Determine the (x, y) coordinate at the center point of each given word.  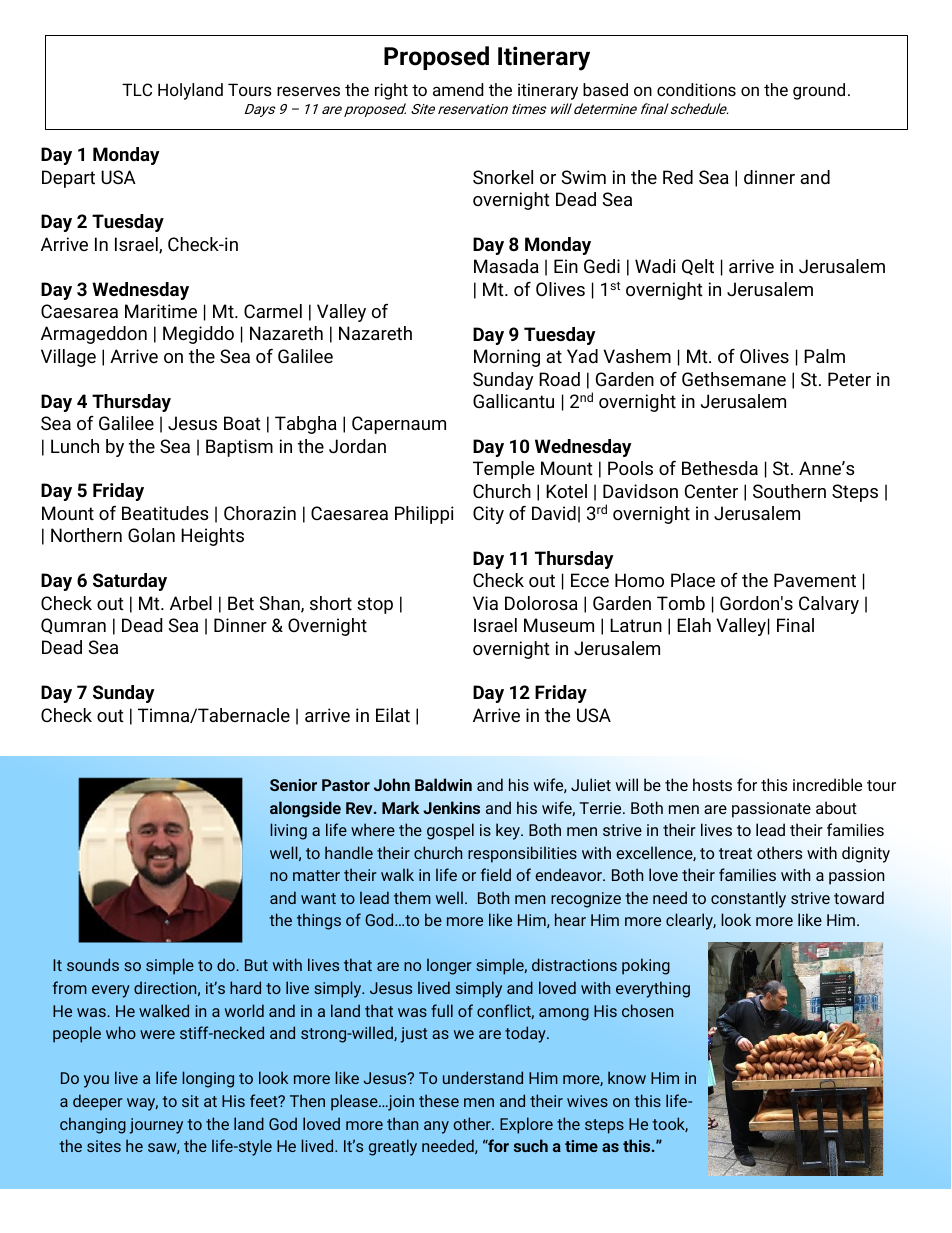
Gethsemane (734, 379)
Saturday (130, 582)
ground (819, 91)
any (436, 1127)
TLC (137, 89)
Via (485, 603)
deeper (98, 1102)
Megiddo (198, 335)
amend (458, 89)
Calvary (829, 605)
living (288, 831)
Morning (507, 358)
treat (735, 853)
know (627, 1077)
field (496, 874)
